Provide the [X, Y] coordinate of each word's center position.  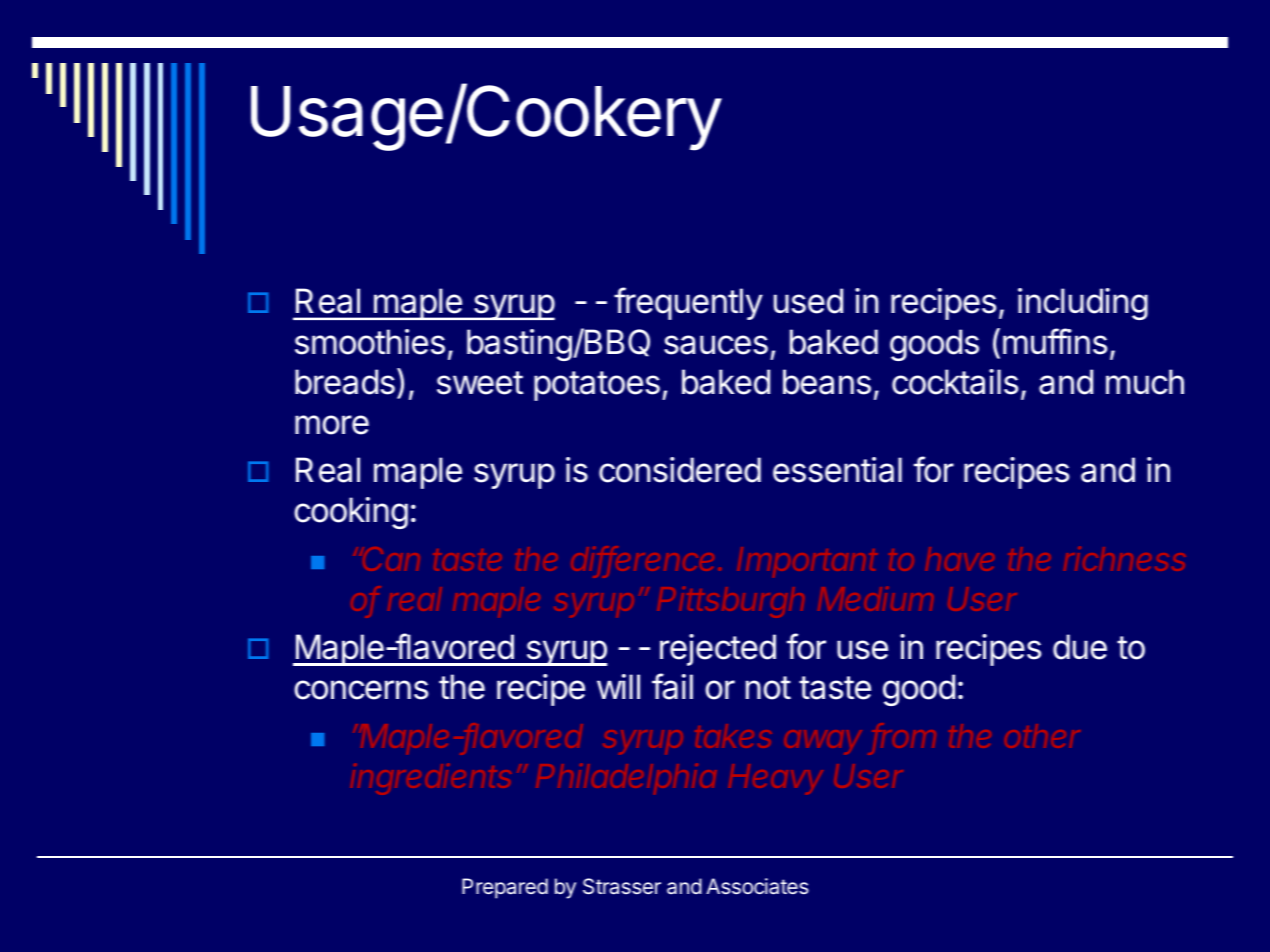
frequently [688, 303]
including [1083, 304]
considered [680, 470]
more [332, 425]
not [768, 688]
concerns [361, 690]
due [1080, 647]
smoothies [370, 342]
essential [837, 470]
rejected [718, 650]
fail [672, 686]
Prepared [505, 888]
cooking [351, 513]
